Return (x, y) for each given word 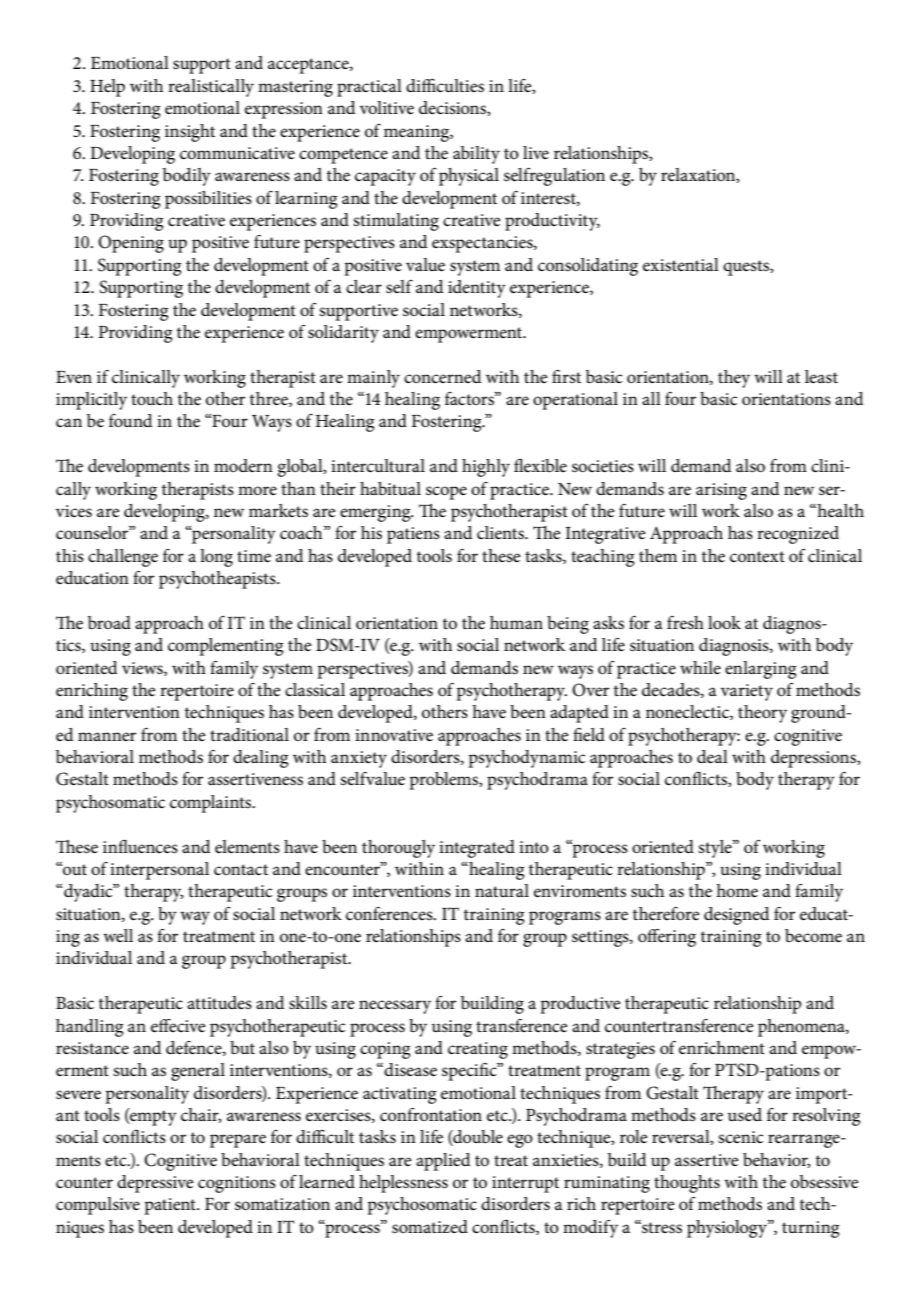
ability (476, 155)
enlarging (760, 670)
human (516, 622)
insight (190, 133)
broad (109, 622)
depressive (155, 1184)
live (536, 152)
